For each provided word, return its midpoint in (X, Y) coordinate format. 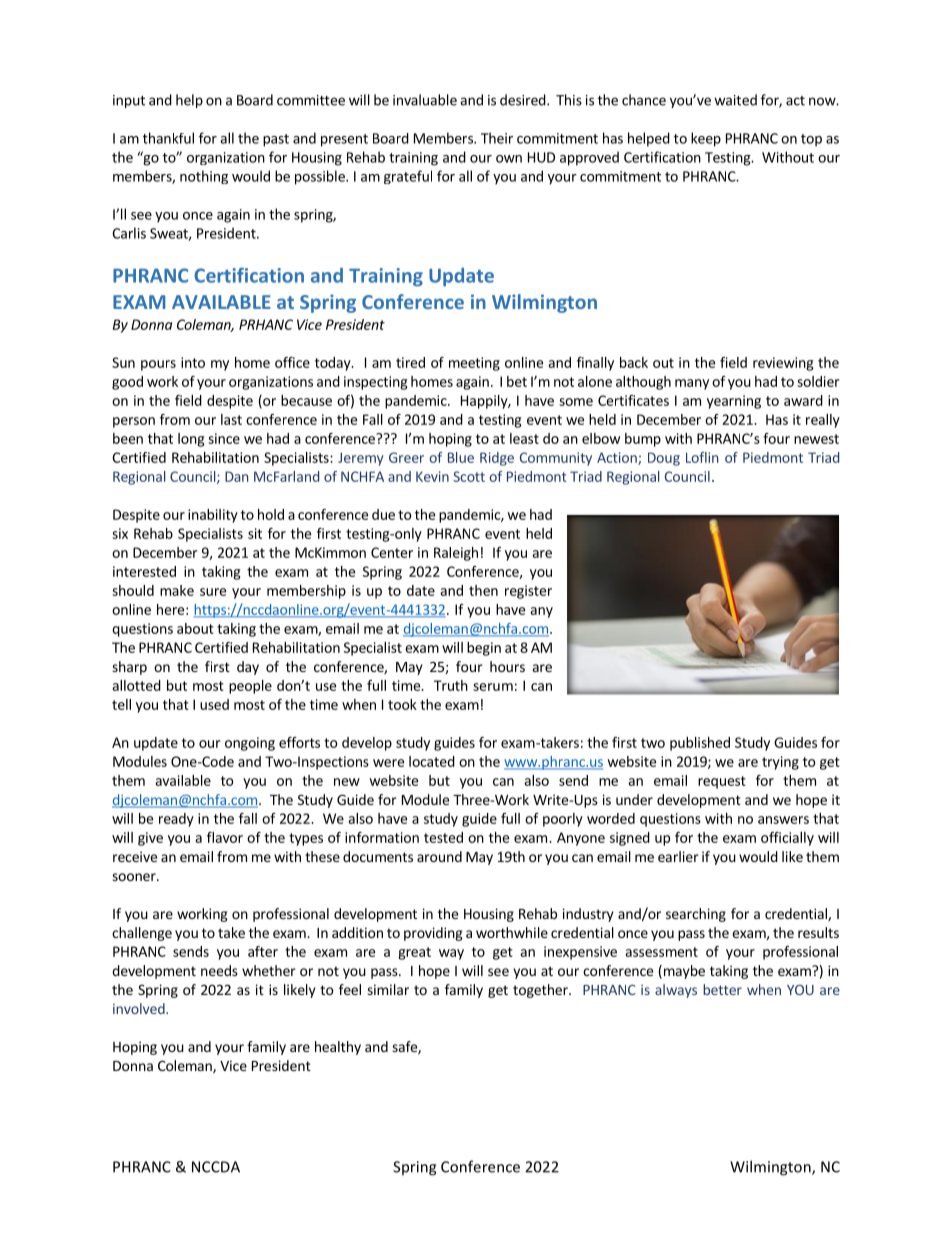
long (191, 440)
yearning (734, 402)
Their (497, 138)
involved (140, 1008)
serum (493, 687)
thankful (168, 138)
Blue (461, 457)
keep (706, 139)
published (700, 744)
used (214, 704)
